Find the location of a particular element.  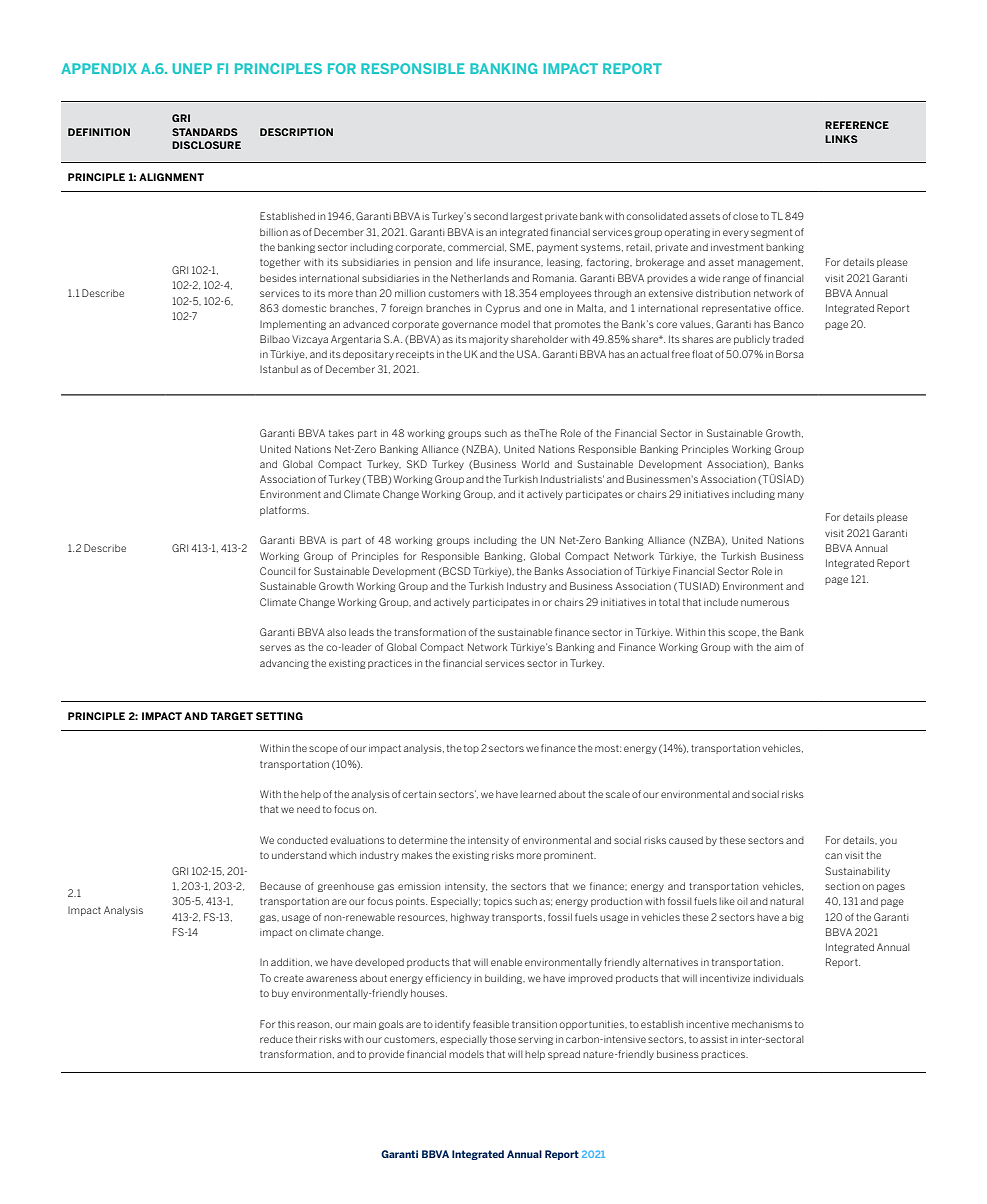

UNEP is located at coordinates (192, 68).
